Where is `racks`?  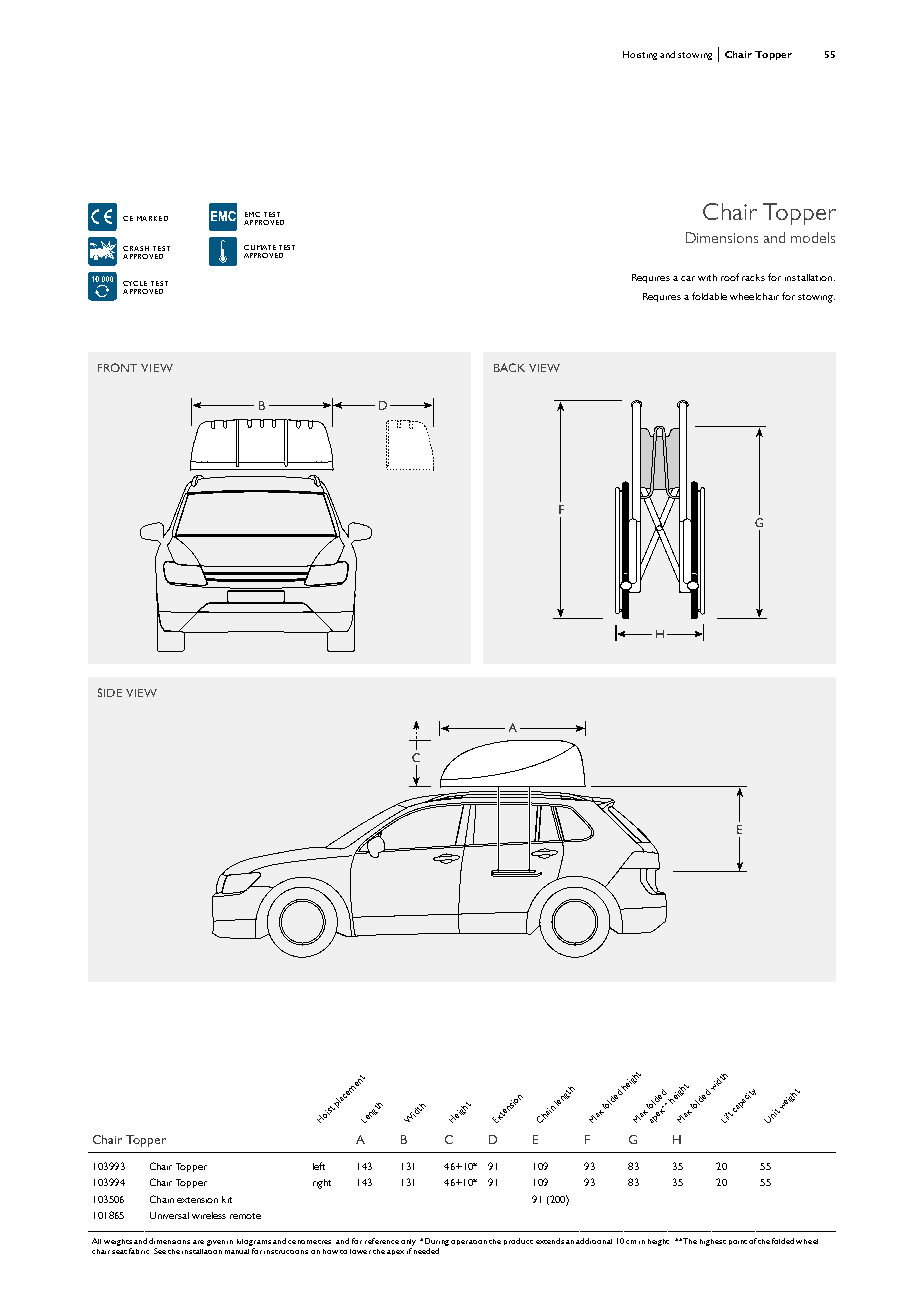 racks is located at coordinates (753, 277).
